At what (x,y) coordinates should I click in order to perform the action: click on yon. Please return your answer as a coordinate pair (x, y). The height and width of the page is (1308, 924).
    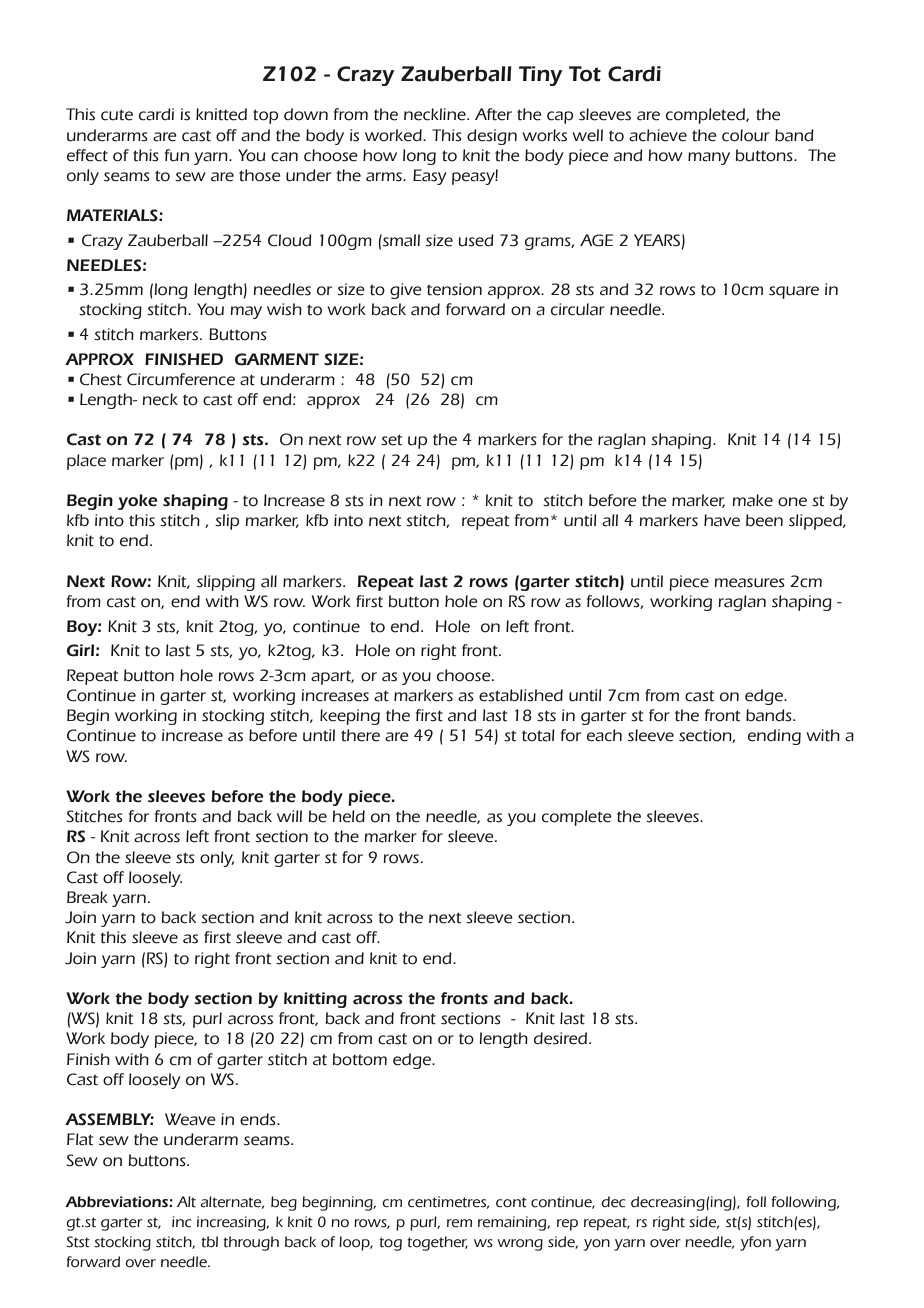
    Looking at the image, I should click on (597, 1245).
